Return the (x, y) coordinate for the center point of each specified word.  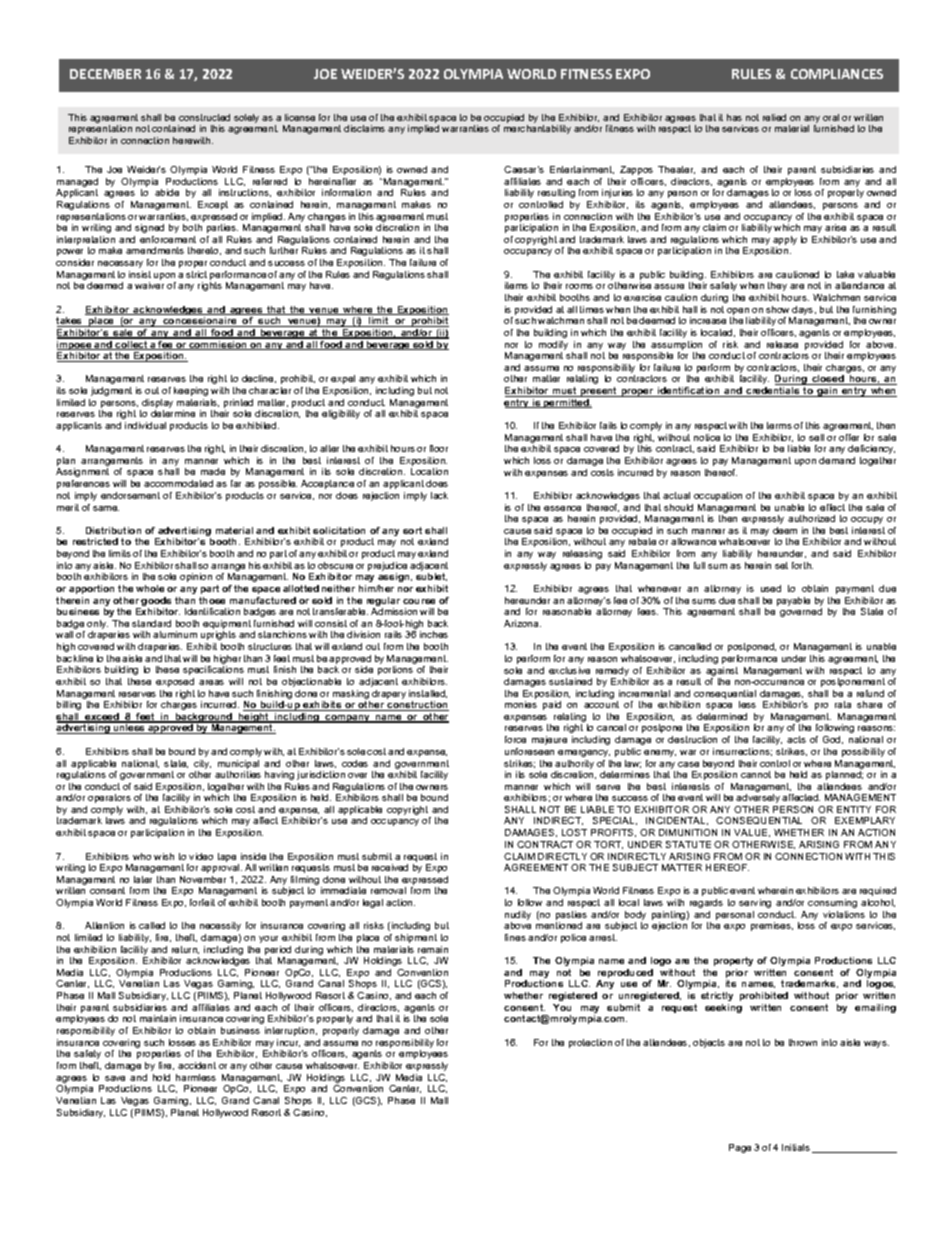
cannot (756, 774)
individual (145, 425)
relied (774, 117)
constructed (204, 117)
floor (439, 448)
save (115, 1078)
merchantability (537, 129)
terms (779, 425)
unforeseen (529, 751)
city (202, 766)
